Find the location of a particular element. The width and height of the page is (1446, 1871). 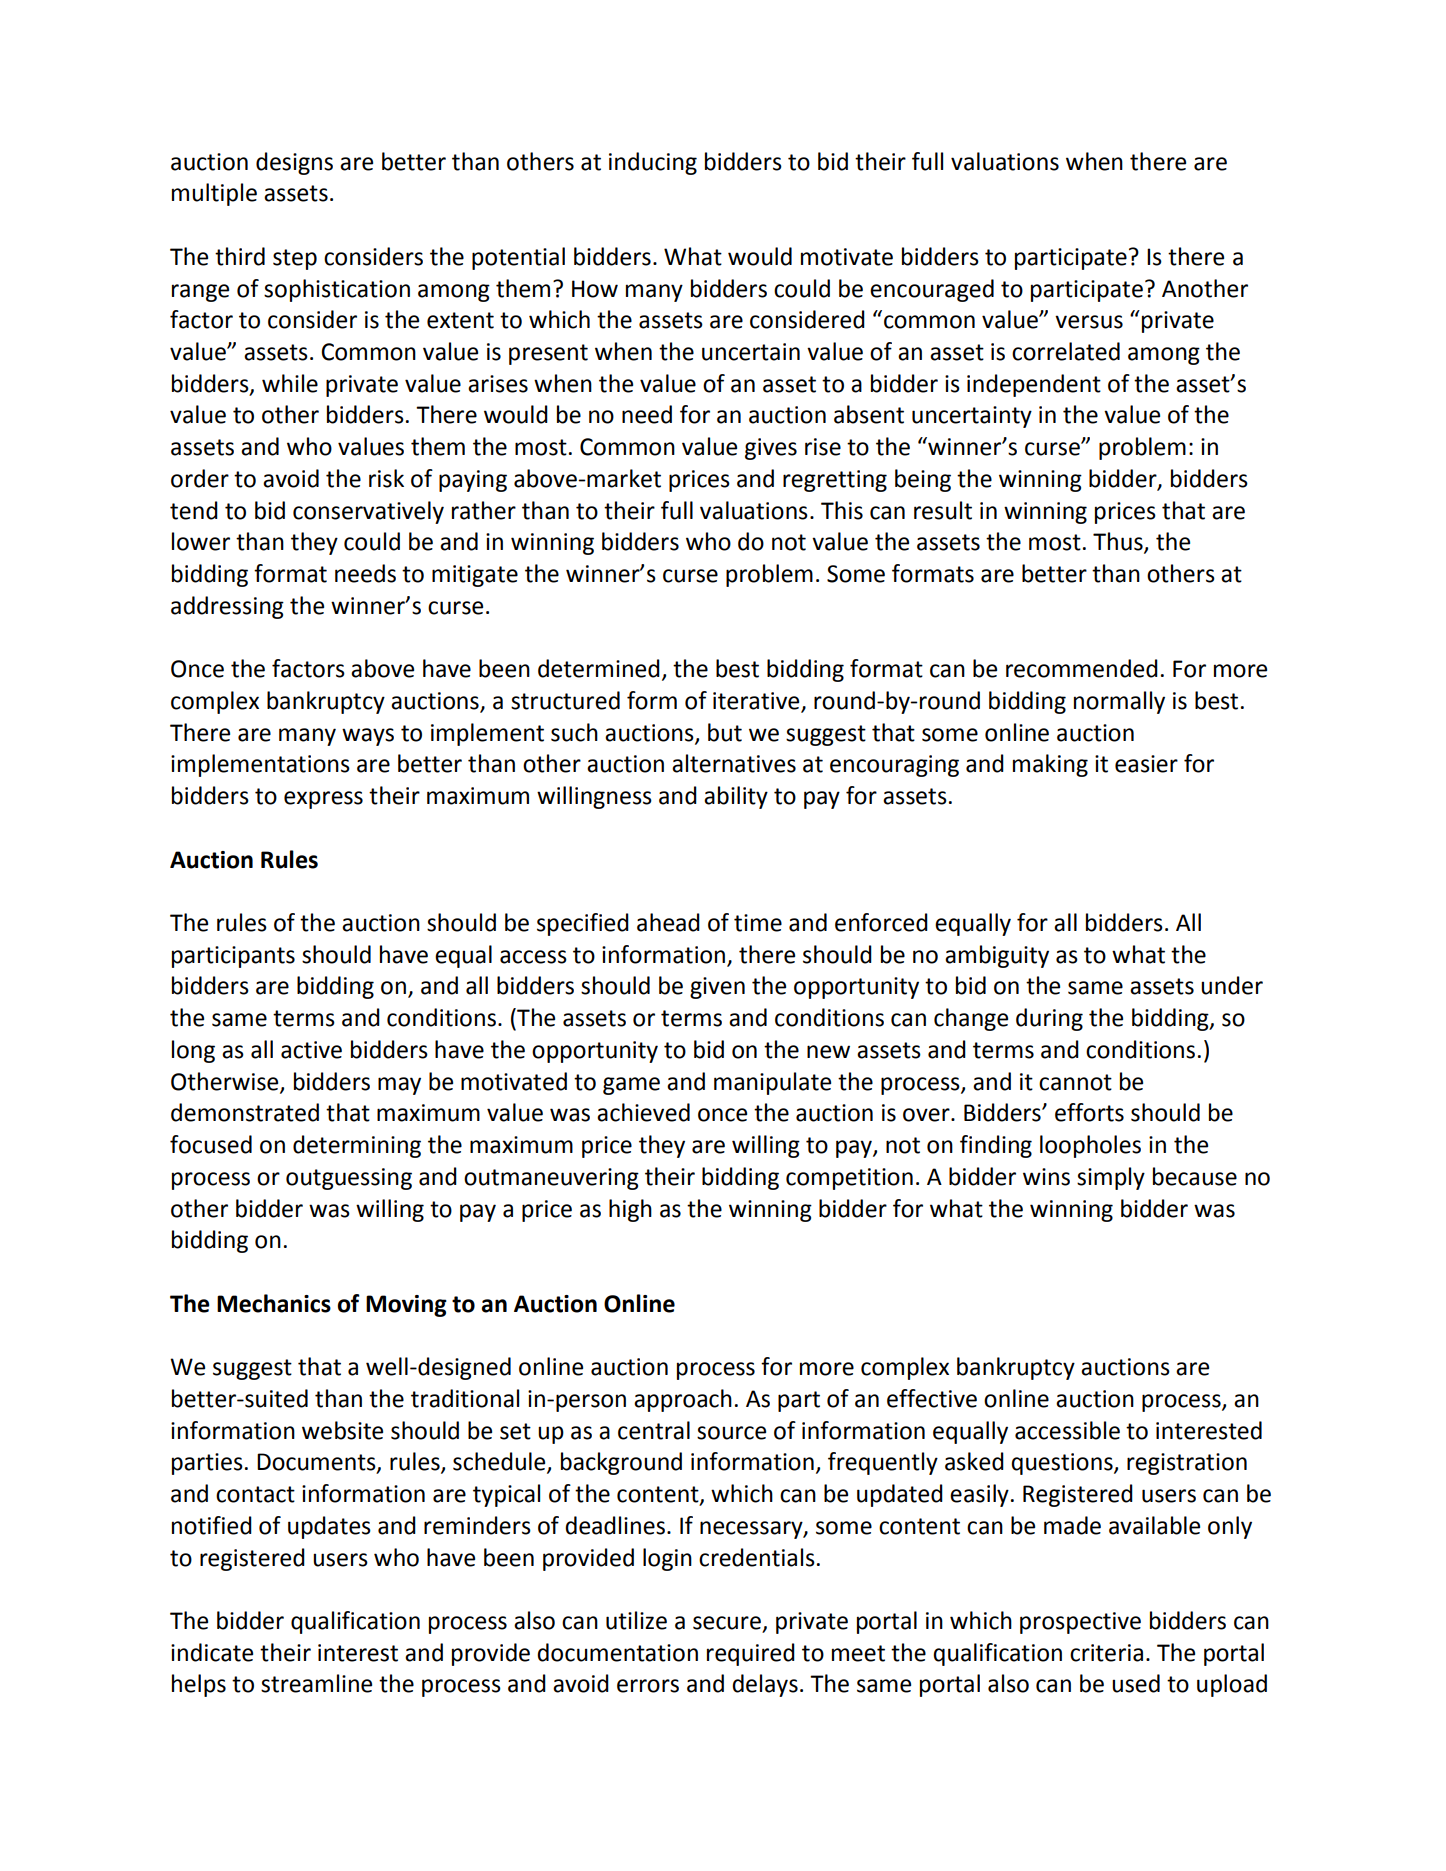

ambiguity is located at coordinates (997, 956).
